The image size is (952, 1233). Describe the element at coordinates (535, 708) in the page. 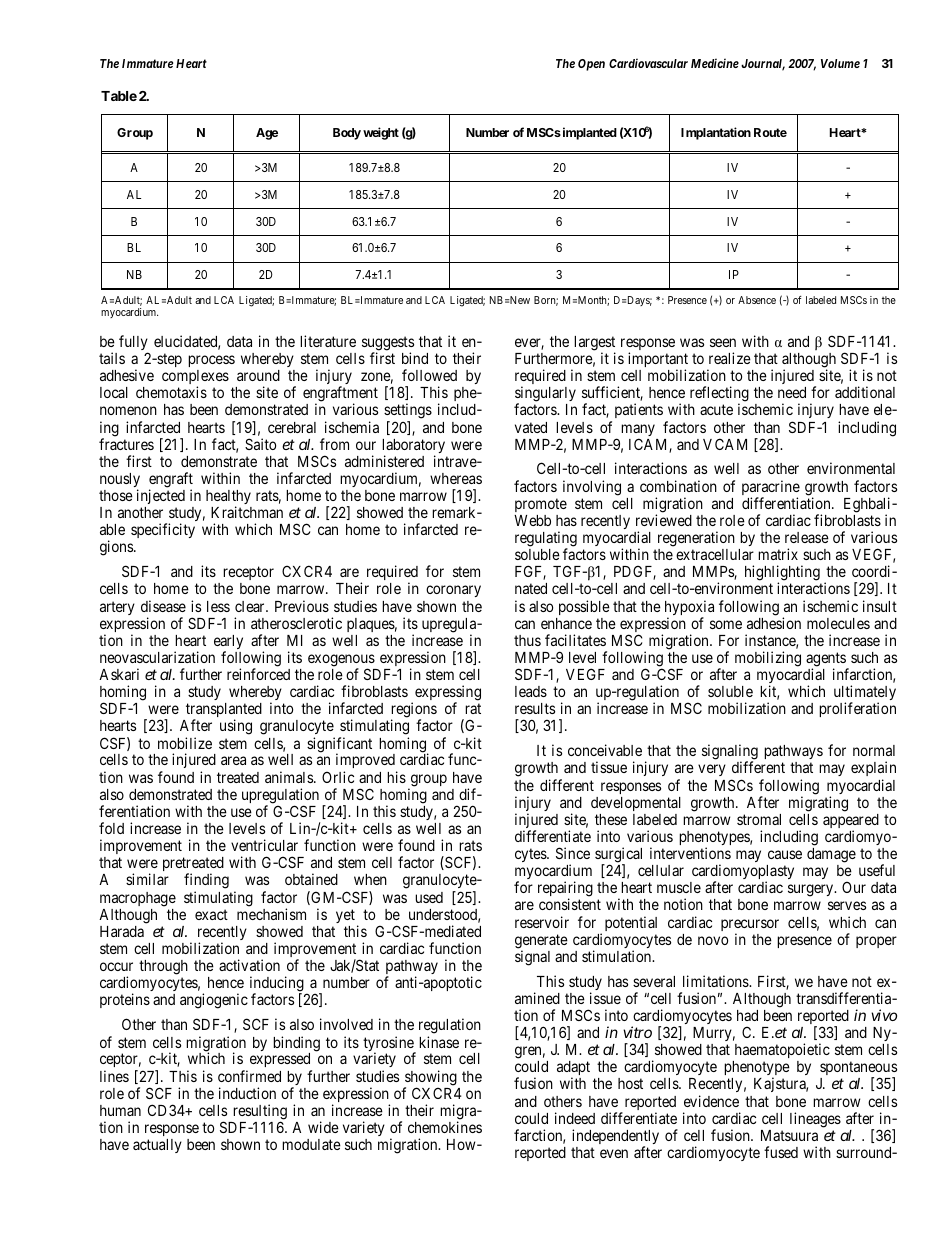

I see `results` at that location.
